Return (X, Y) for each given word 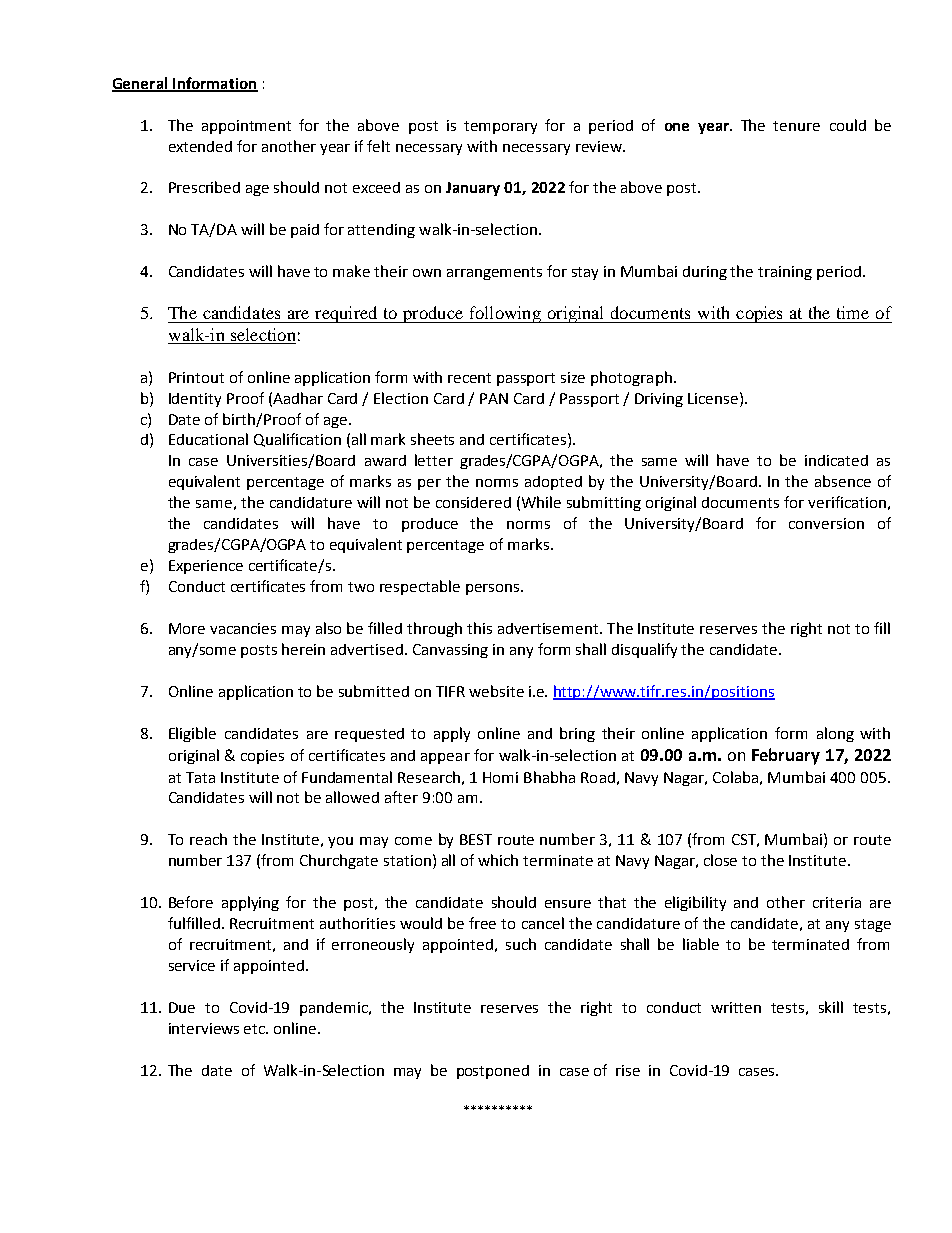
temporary (500, 127)
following (505, 314)
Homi (500, 777)
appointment (246, 127)
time (853, 312)
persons (492, 589)
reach (208, 839)
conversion (826, 523)
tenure (796, 126)
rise (628, 1070)
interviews (204, 1028)
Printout (196, 377)
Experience (206, 567)
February (786, 756)
